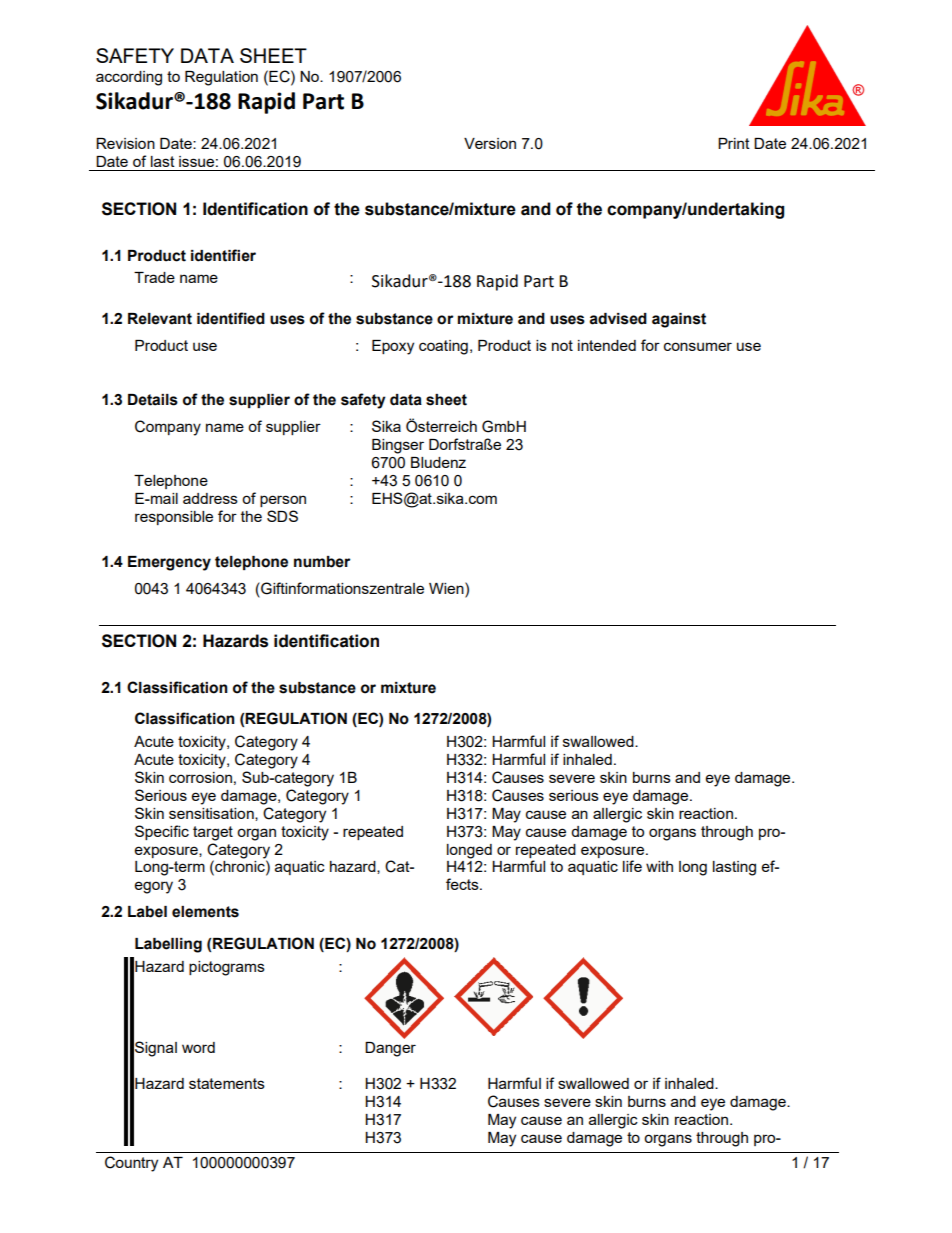 This image has width=952, height=1233. What do you see at coordinates (227, 1083) in the image?
I see `statements` at bounding box center [227, 1083].
